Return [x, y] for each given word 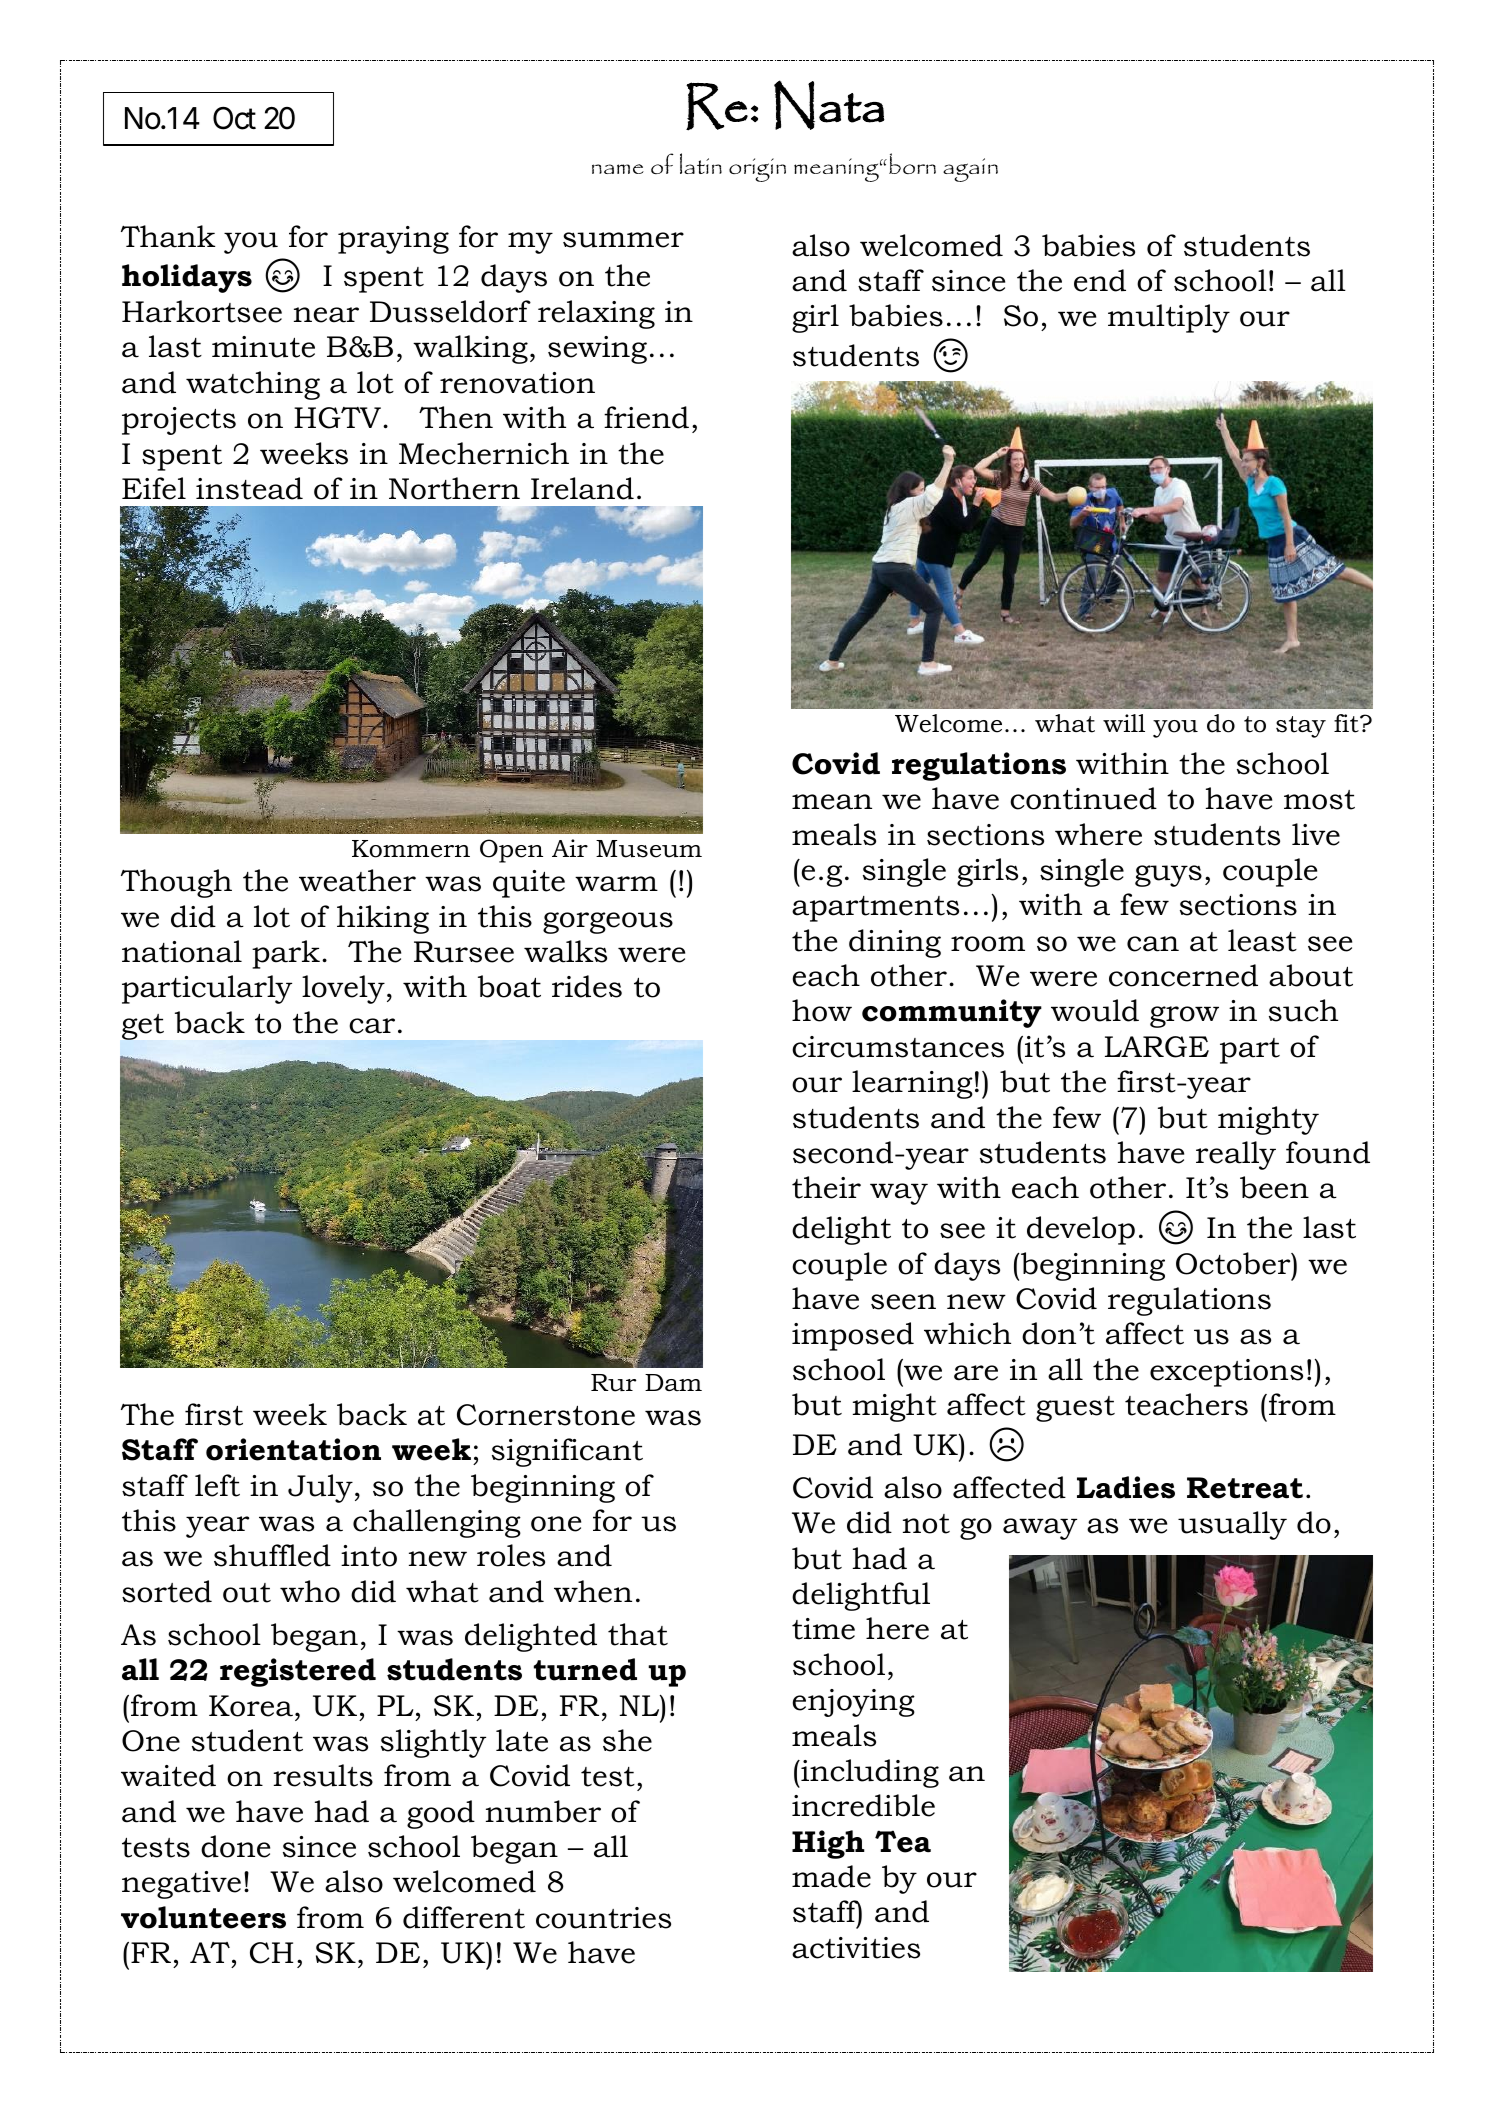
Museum [649, 849]
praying [393, 240]
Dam [673, 1382]
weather [357, 880]
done [235, 1846]
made [831, 1876]
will [1124, 723]
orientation [293, 1449]
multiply [1169, 318]
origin [757, 170]
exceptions [1226, 1373]
